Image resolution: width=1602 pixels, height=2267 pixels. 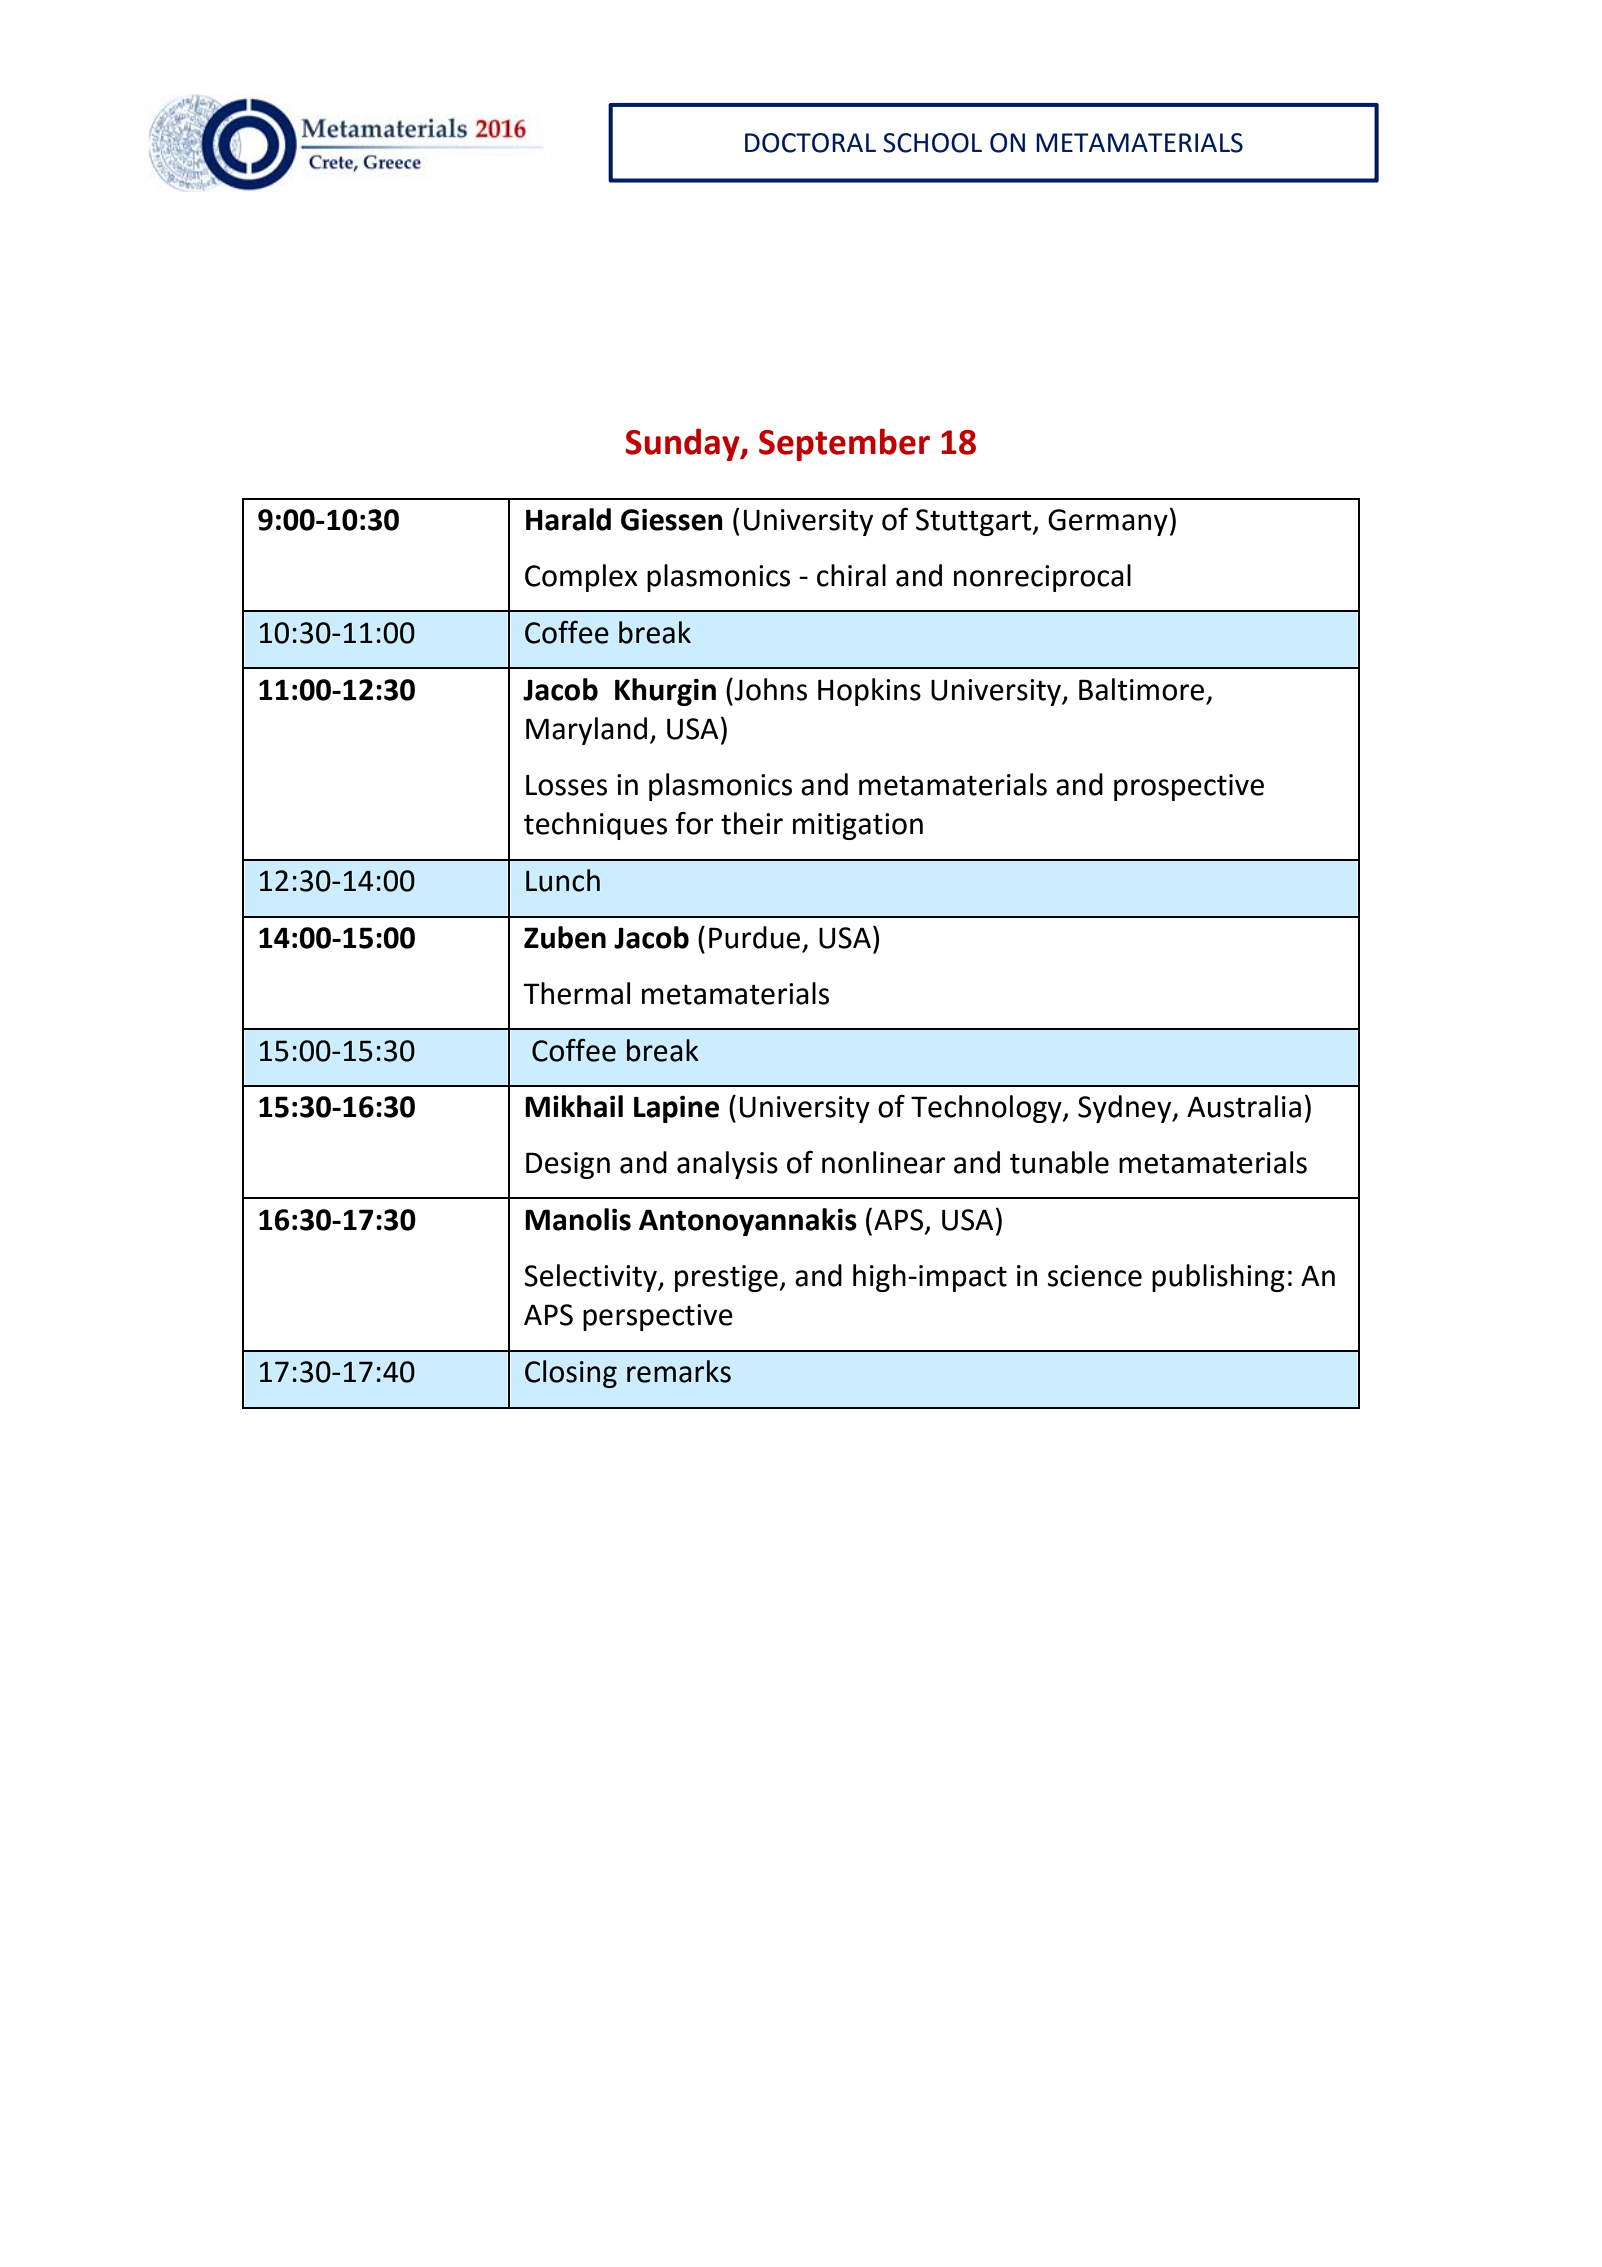 What do you see at coordinates (1108, 522) in the screenshot?
I see `Germany` at bounding box center [1108, 522].
